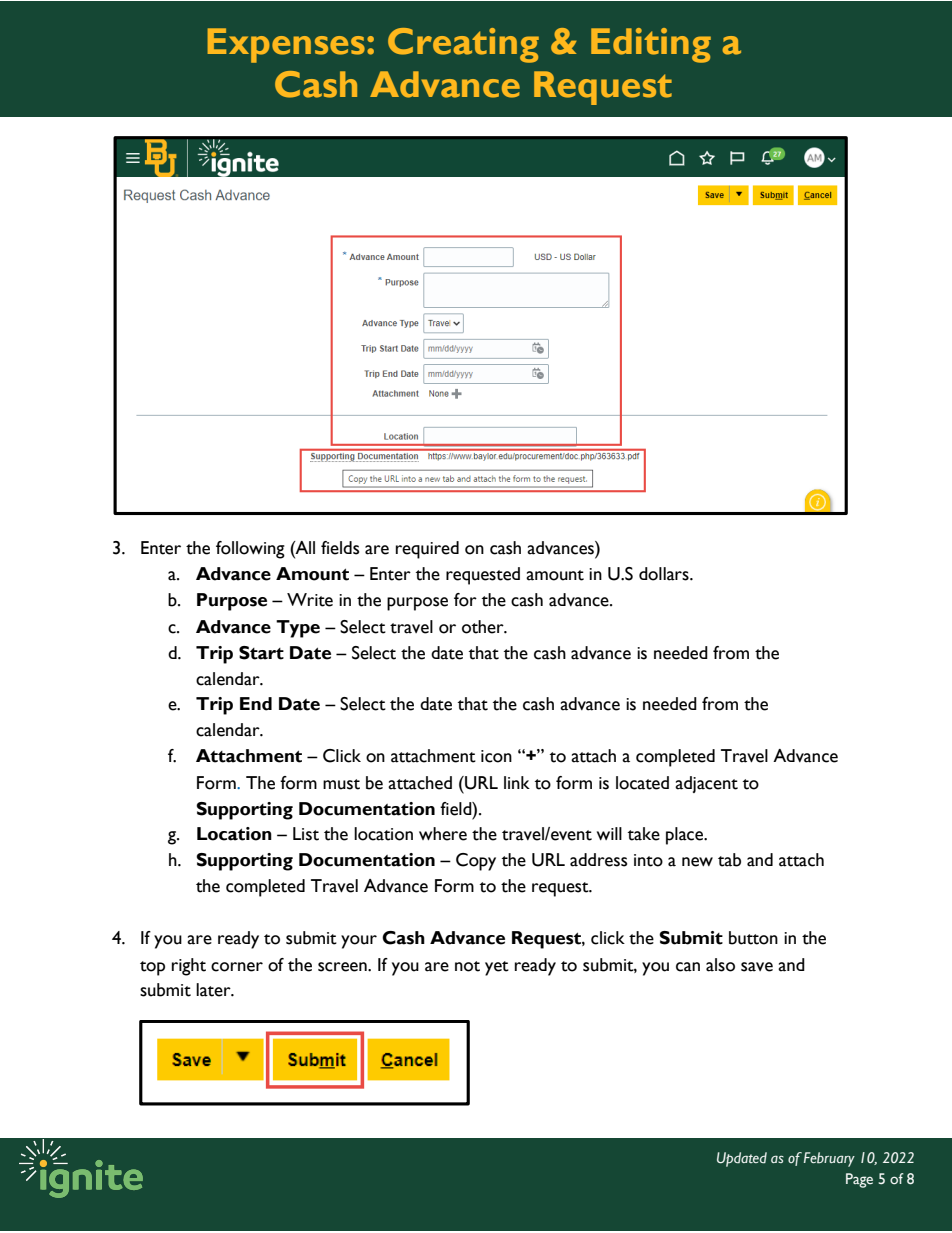 This document has height=1233, width=952. What do you see at coordinates (427, 550) in the document?
I see `required` at bounding box center [427, 550].
